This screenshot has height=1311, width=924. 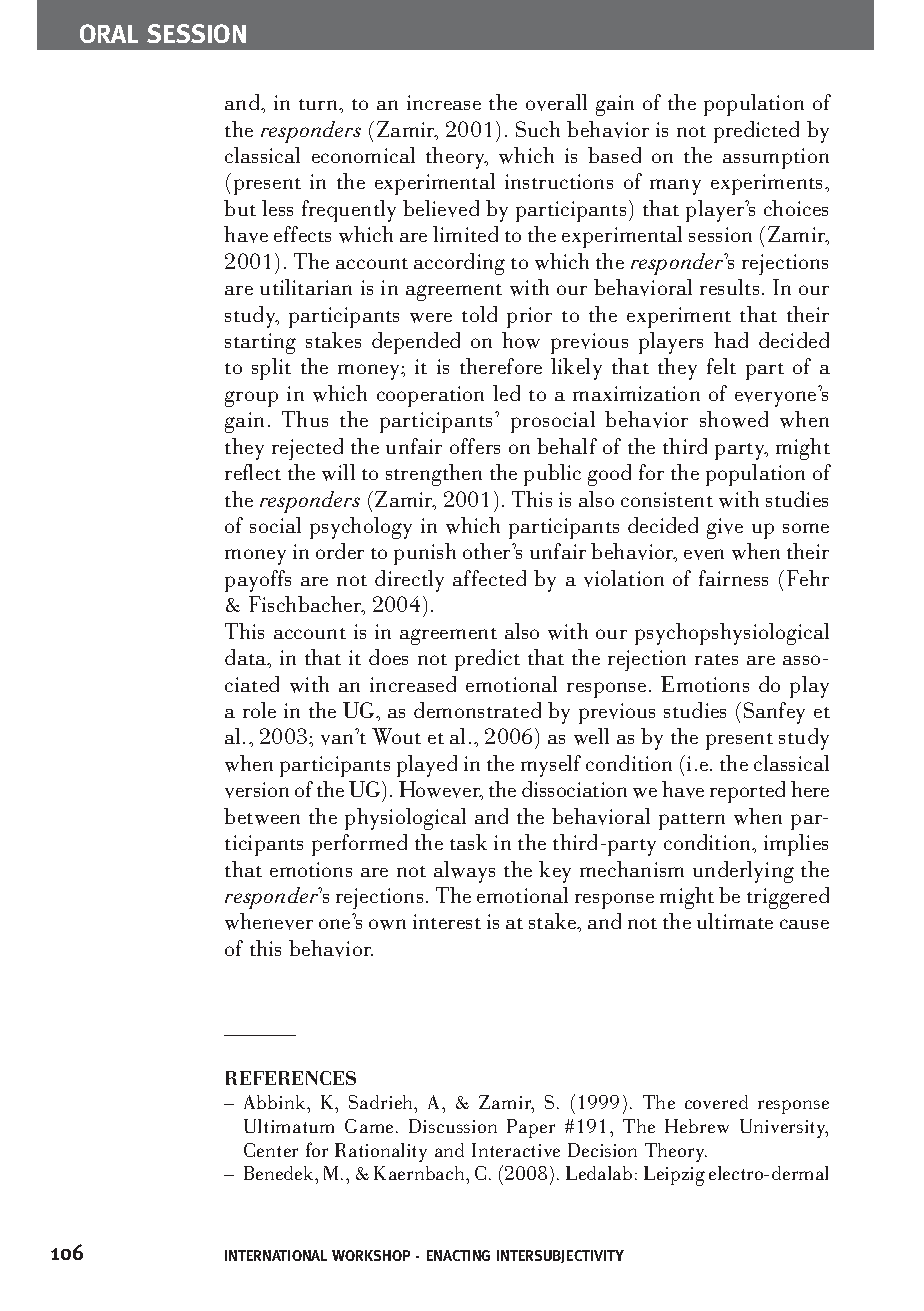 What do you see at coordinates (716, 659) in the screenshot?
I see `rates` at bounding box center [716, 659].
